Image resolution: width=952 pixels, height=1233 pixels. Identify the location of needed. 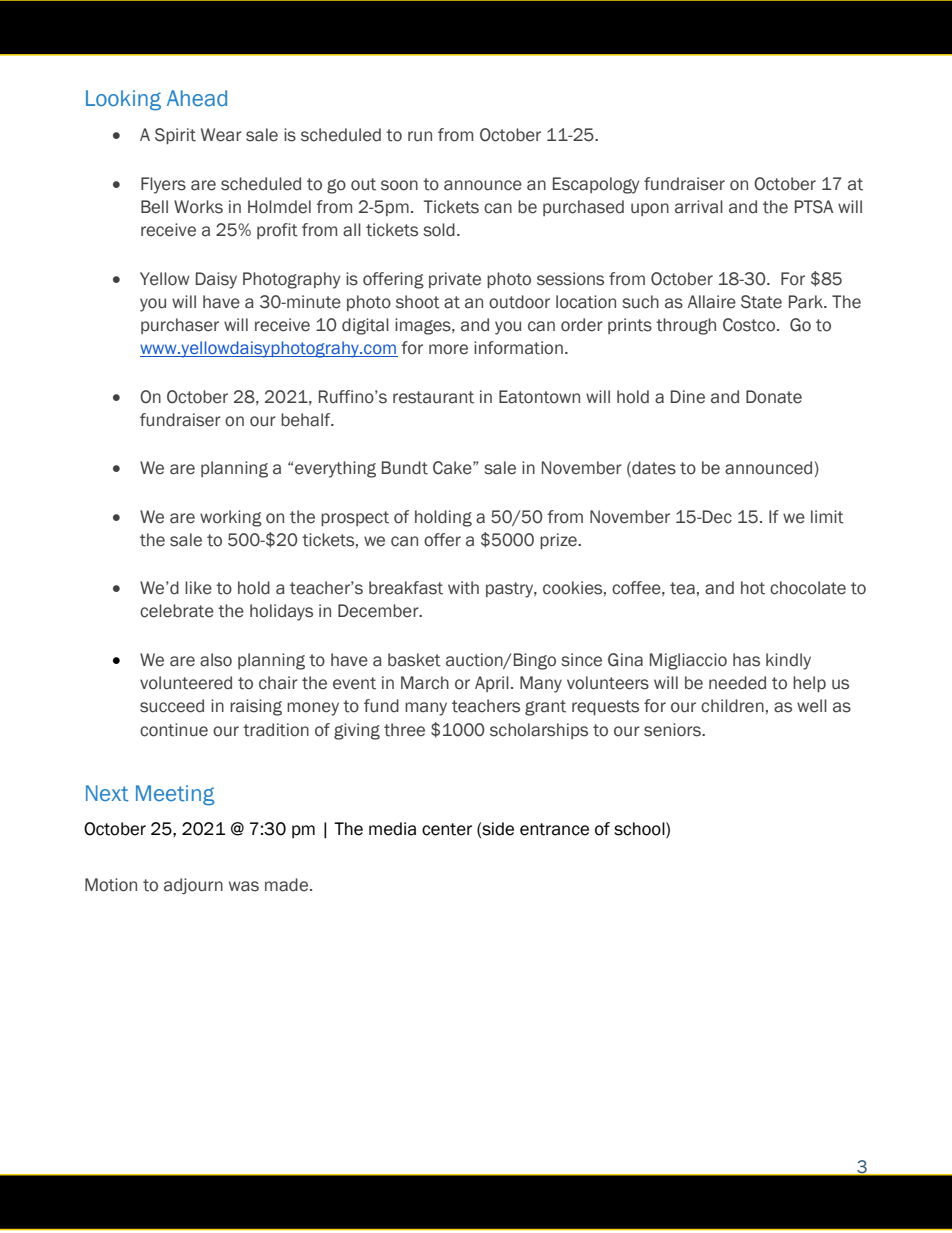
(737, 683).
